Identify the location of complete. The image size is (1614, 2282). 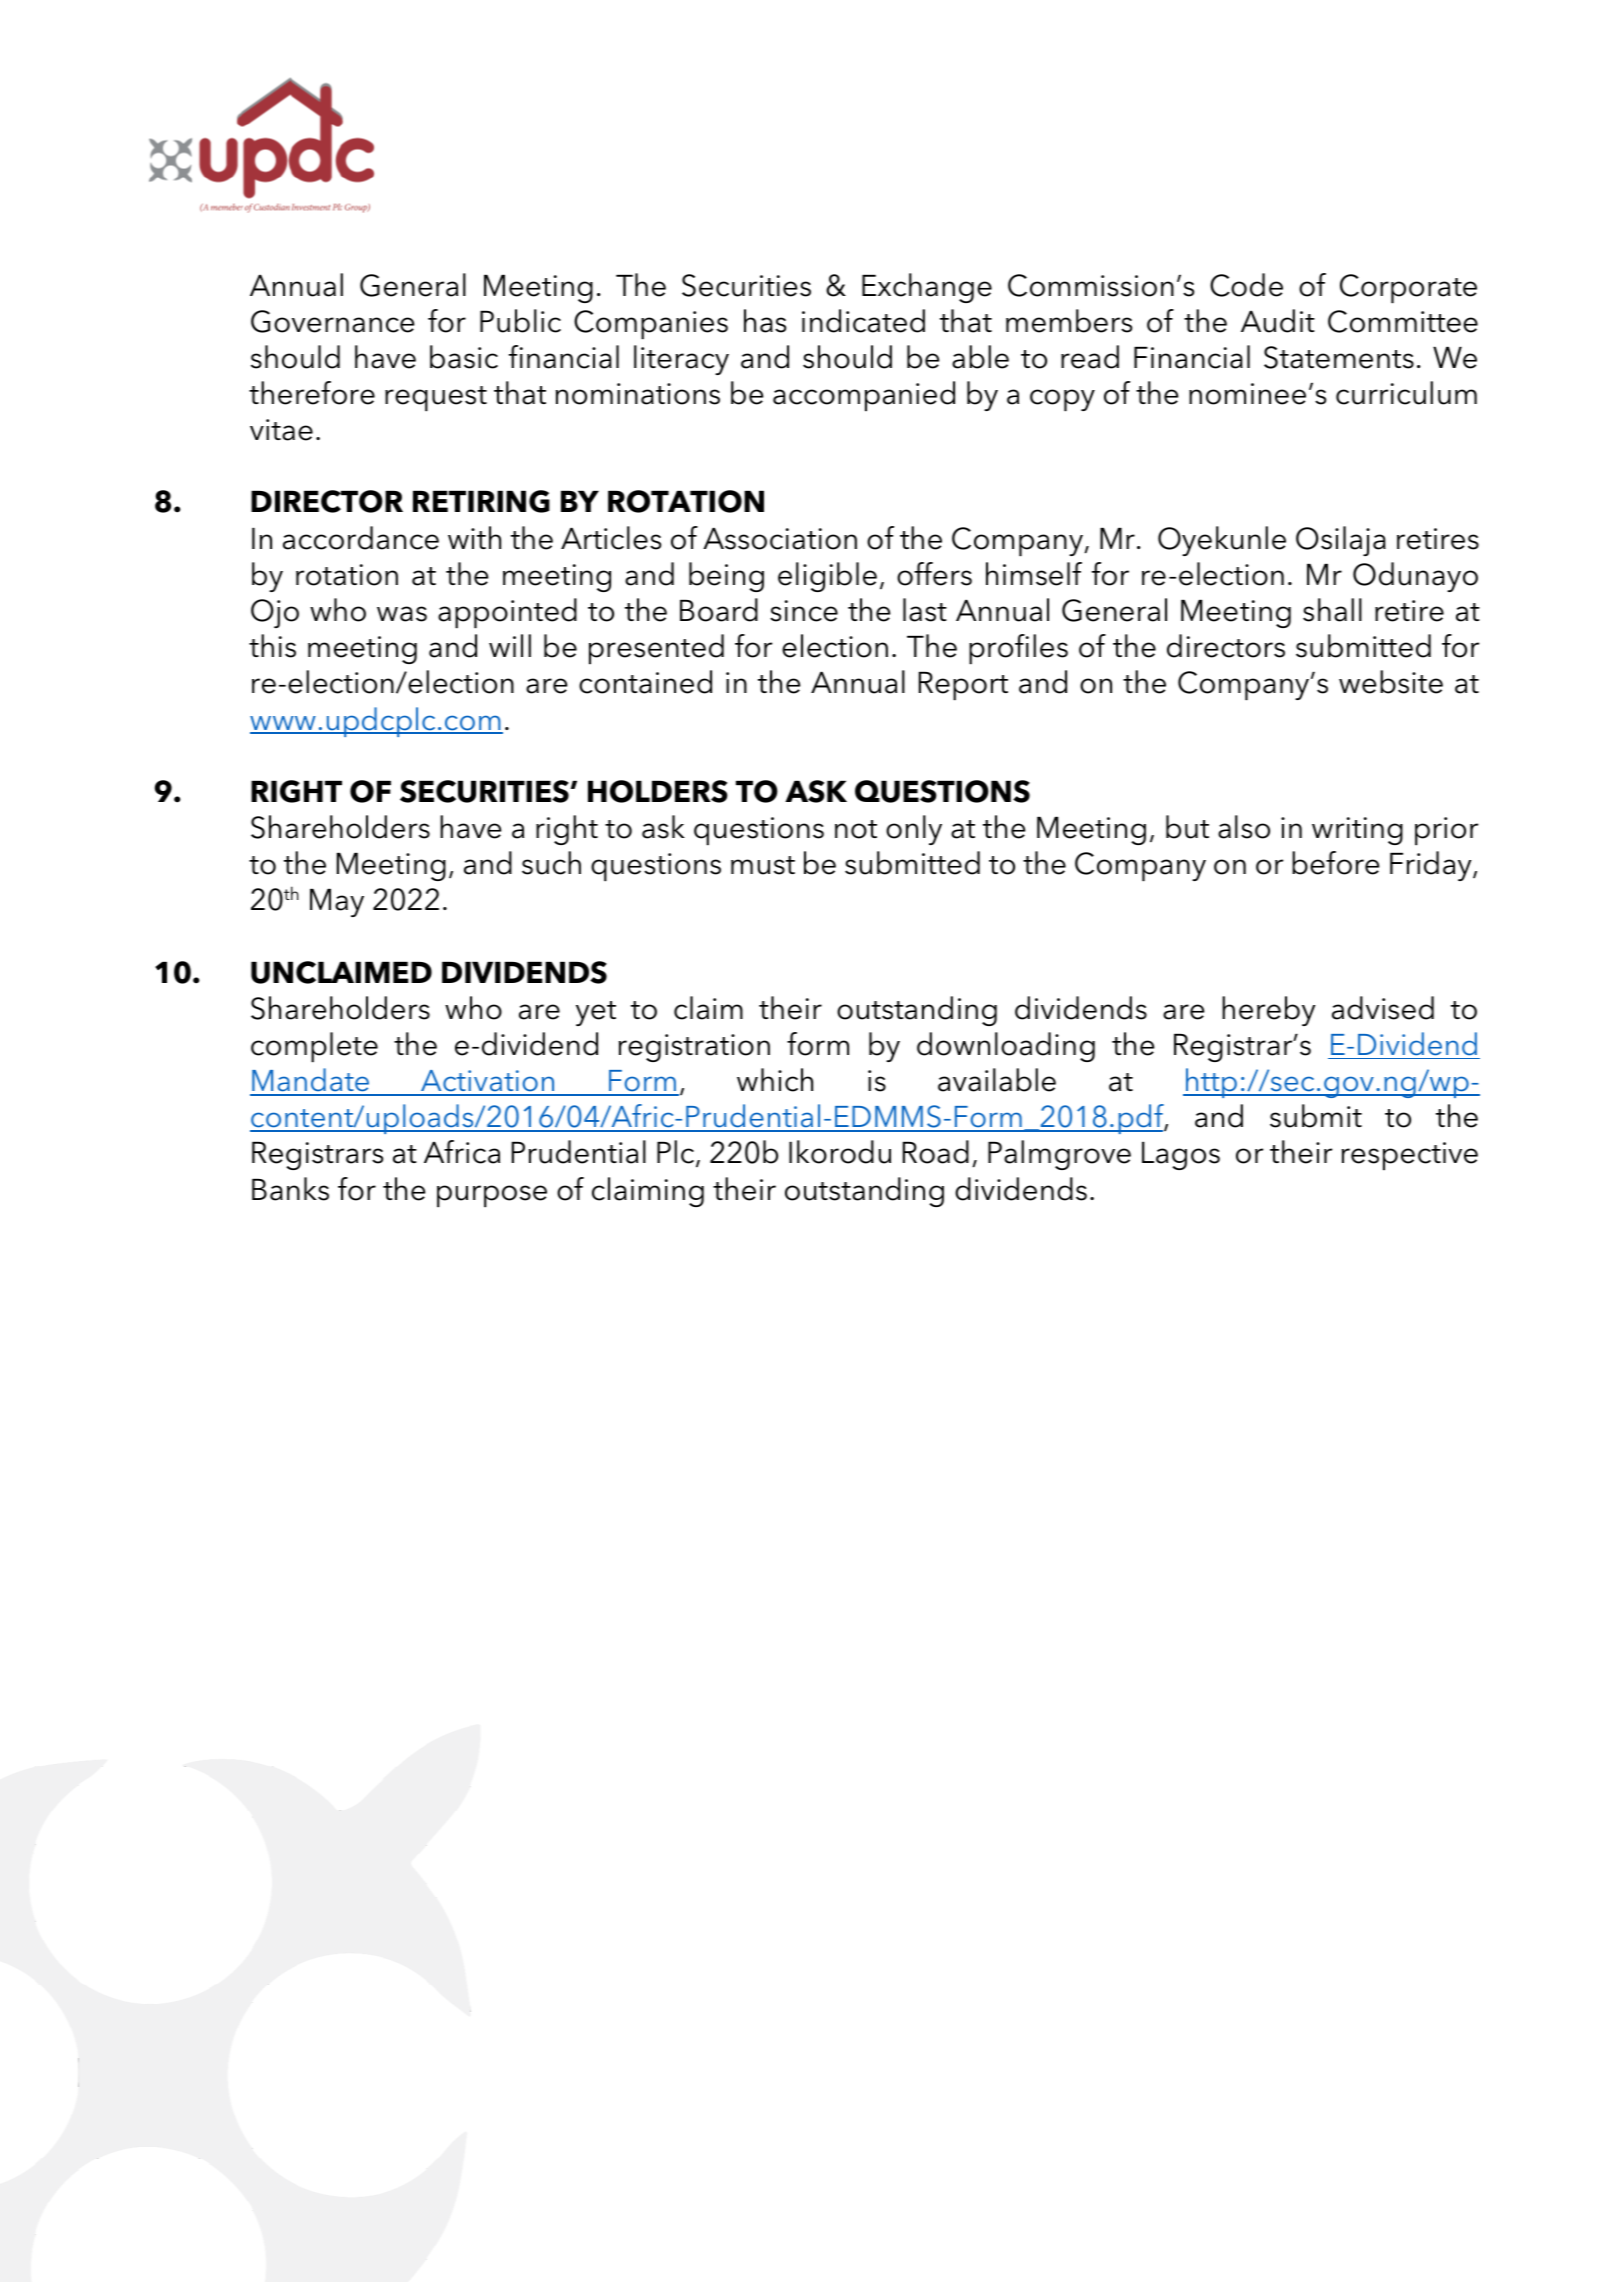
(314, 1047).
